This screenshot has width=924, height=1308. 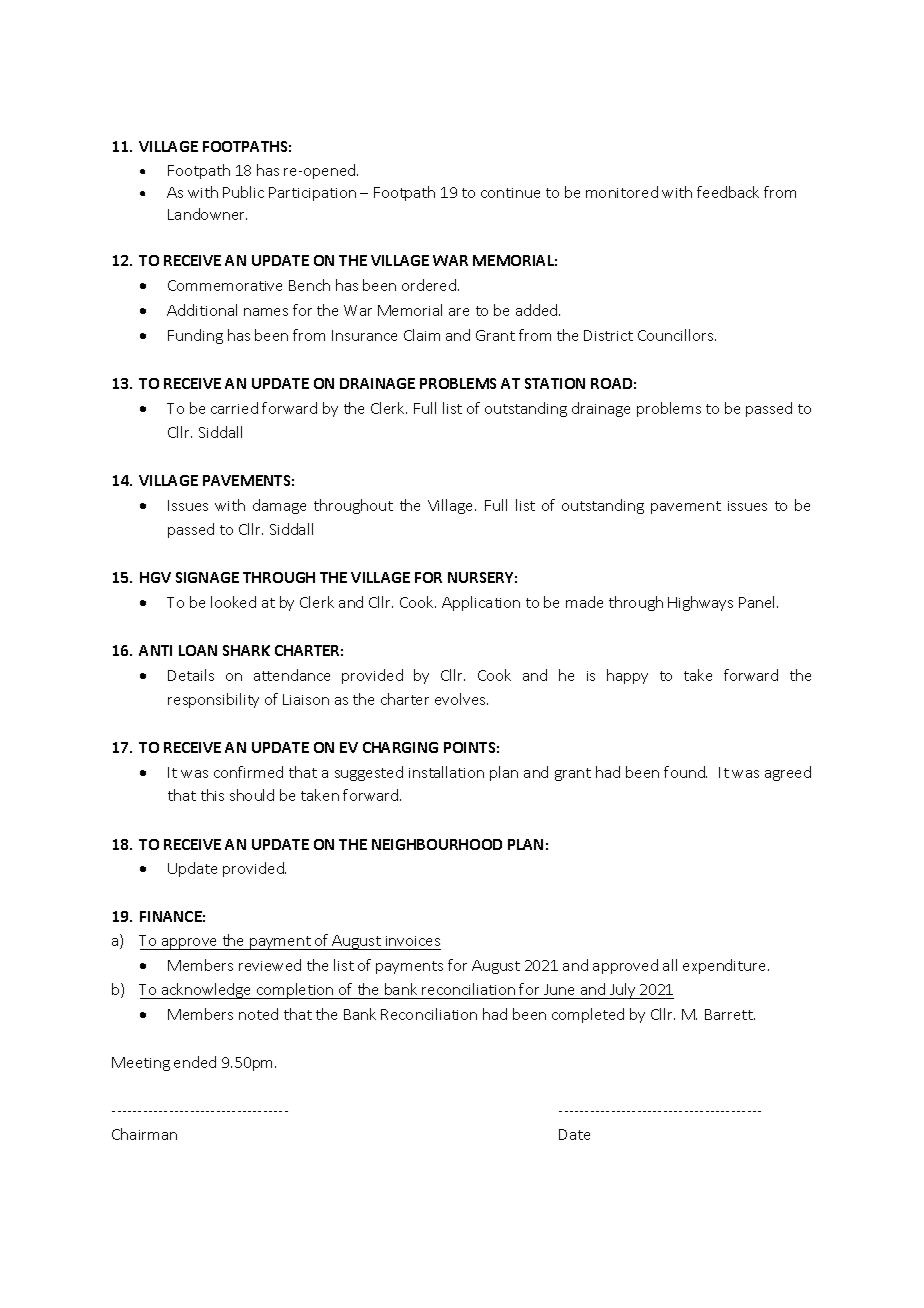 I want to click on Barrett, so click(x=730, y=1014).
